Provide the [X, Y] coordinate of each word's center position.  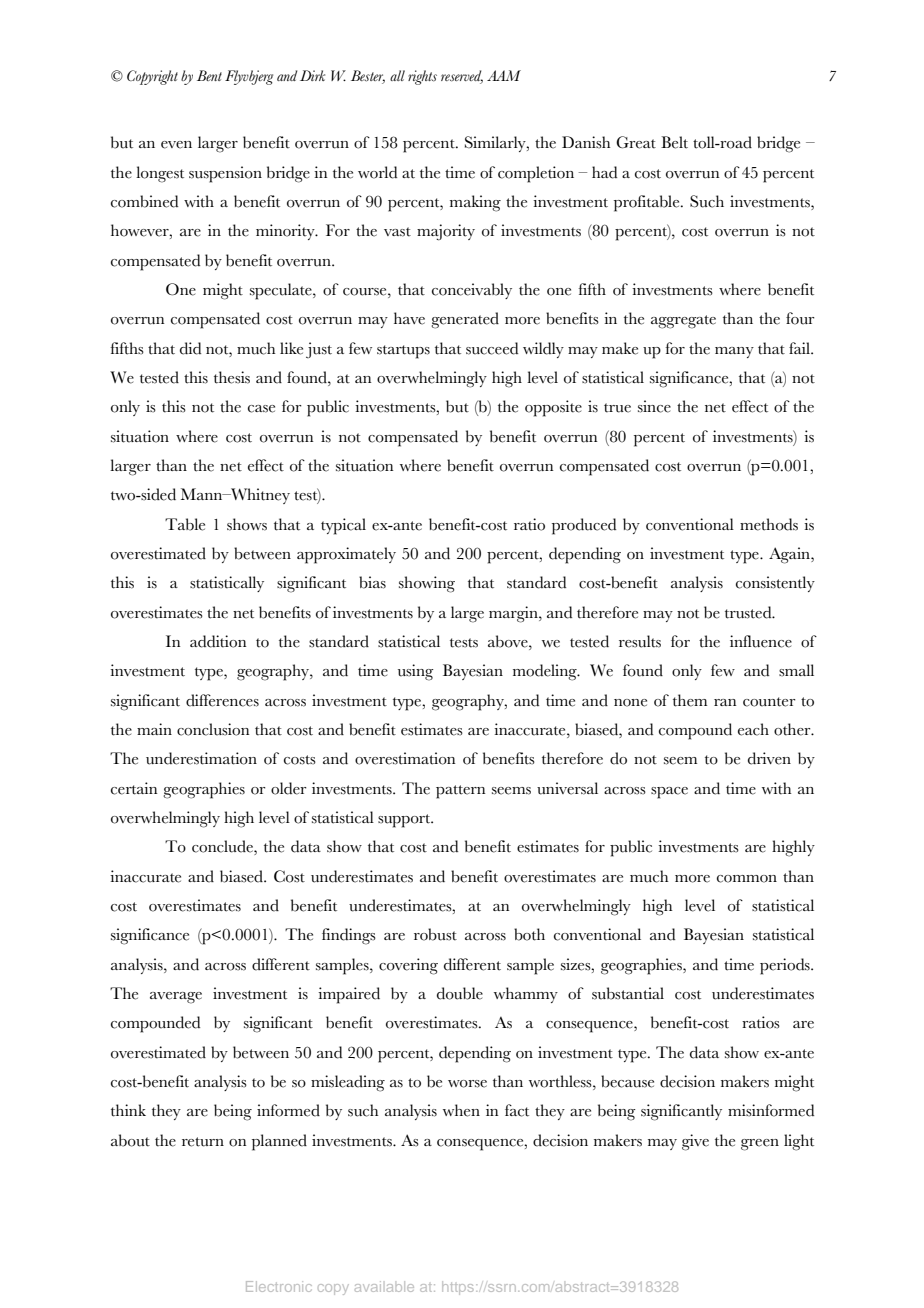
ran [725, 702]
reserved [462, 76]
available [384, 1286]
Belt [674, 142]
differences [222, 700]
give [695, 1142]
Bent [209, 75]
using [416, 672]
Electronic [279, 1286]
